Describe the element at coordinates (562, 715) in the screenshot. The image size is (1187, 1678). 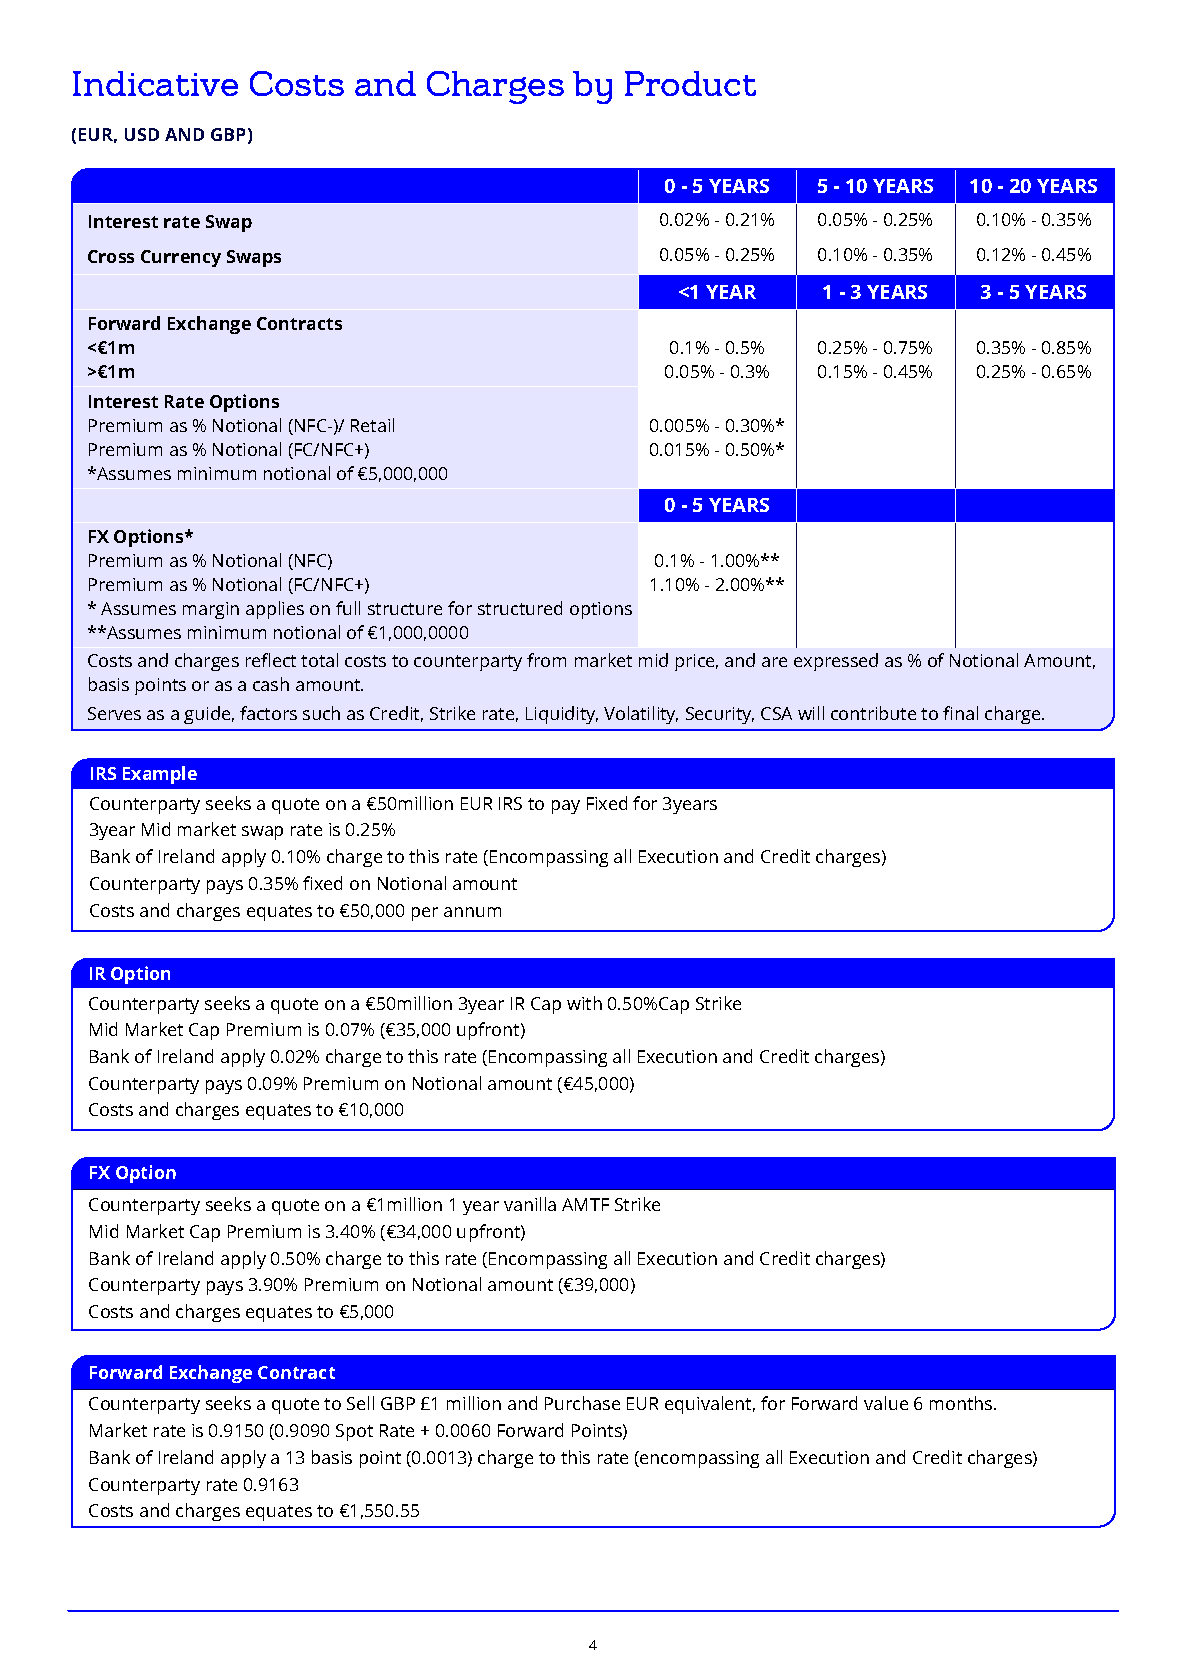
I see `Liquidity` at that location.
